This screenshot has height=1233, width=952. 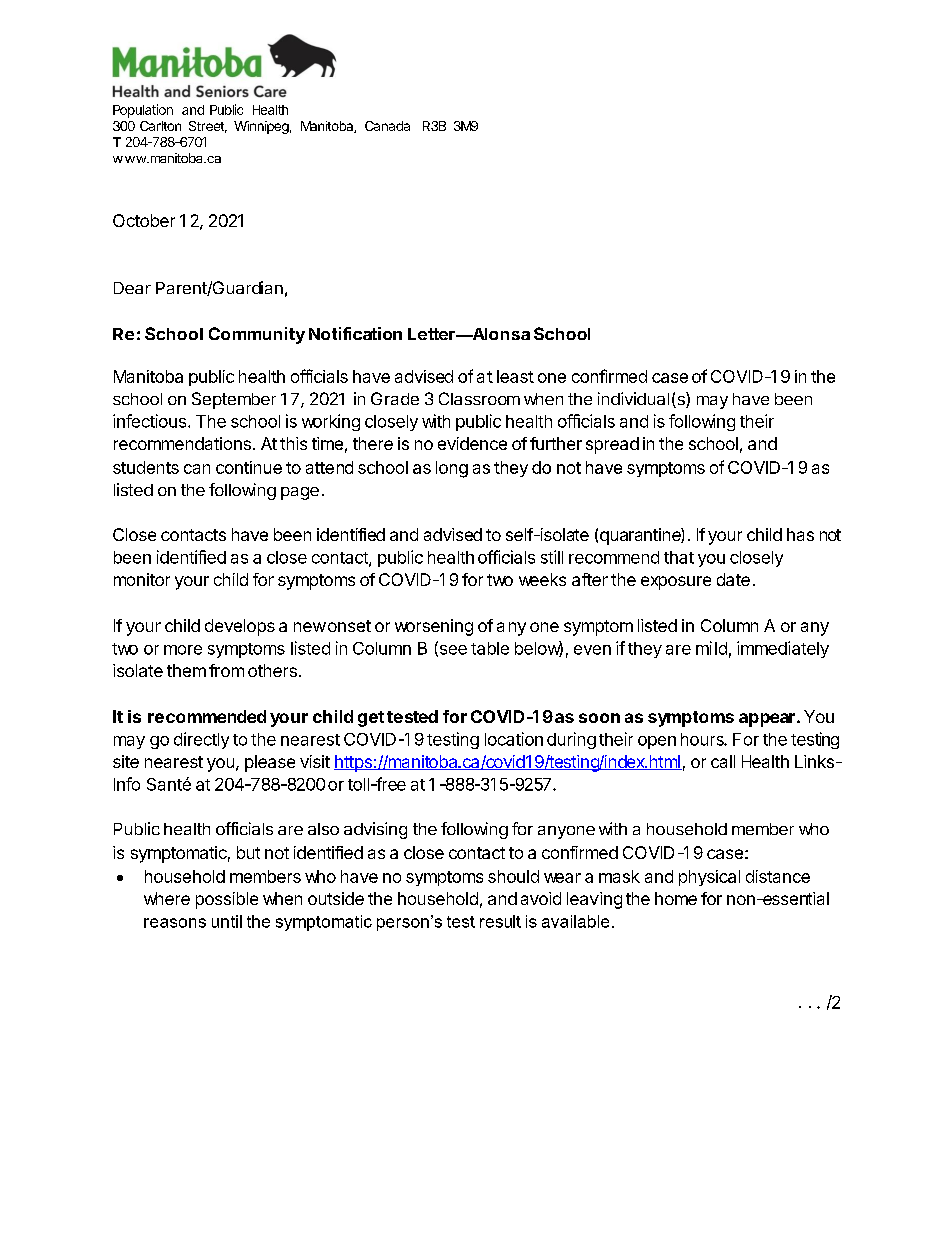 I want to click on see, so click(x=452, y=651).
